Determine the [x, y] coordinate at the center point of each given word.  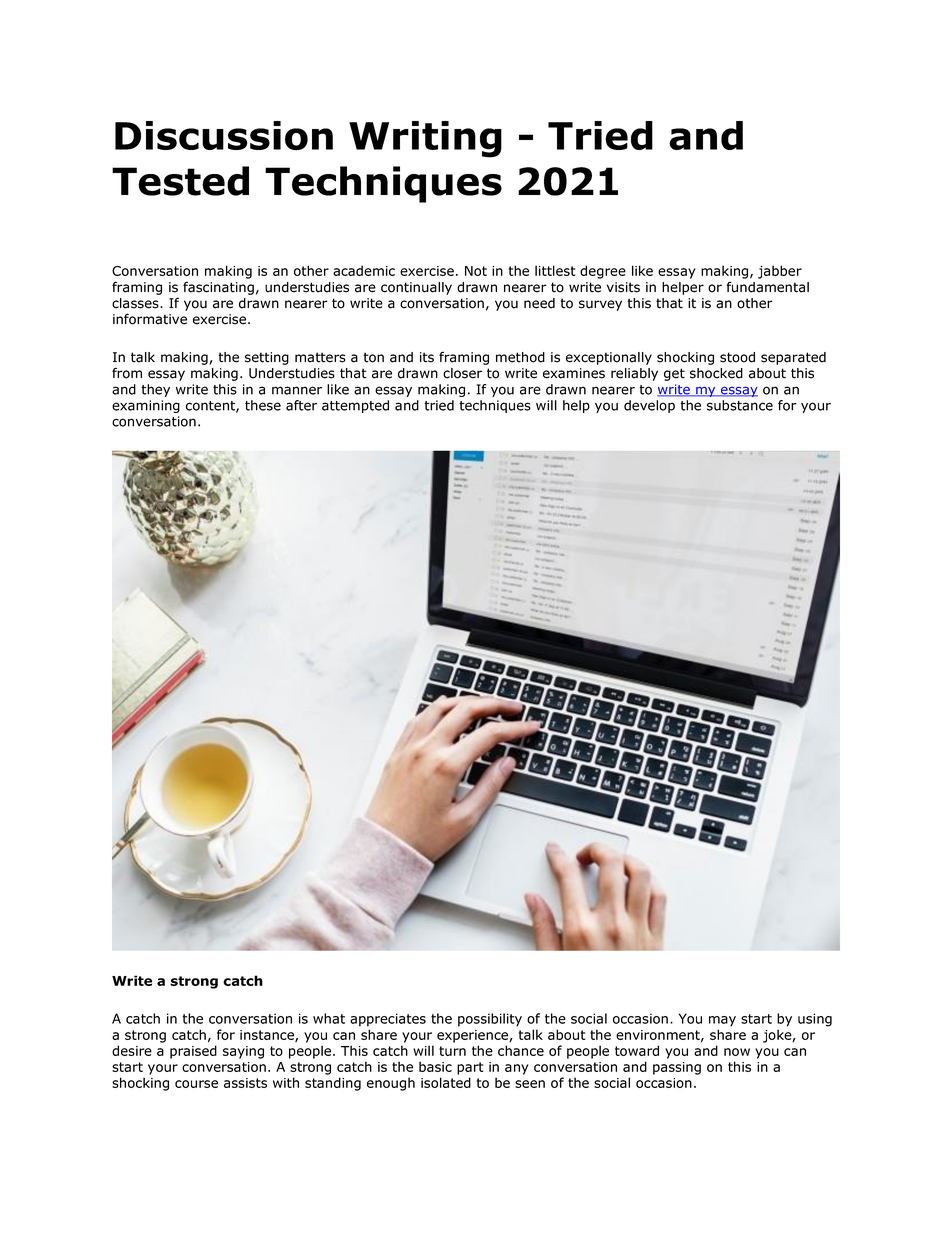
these [263, 405]
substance [740, 405]
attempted [355, 406]
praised [193, 1052]
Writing [425, 139]
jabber [780, 272]
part [470, 1068]
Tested [180, 181]
